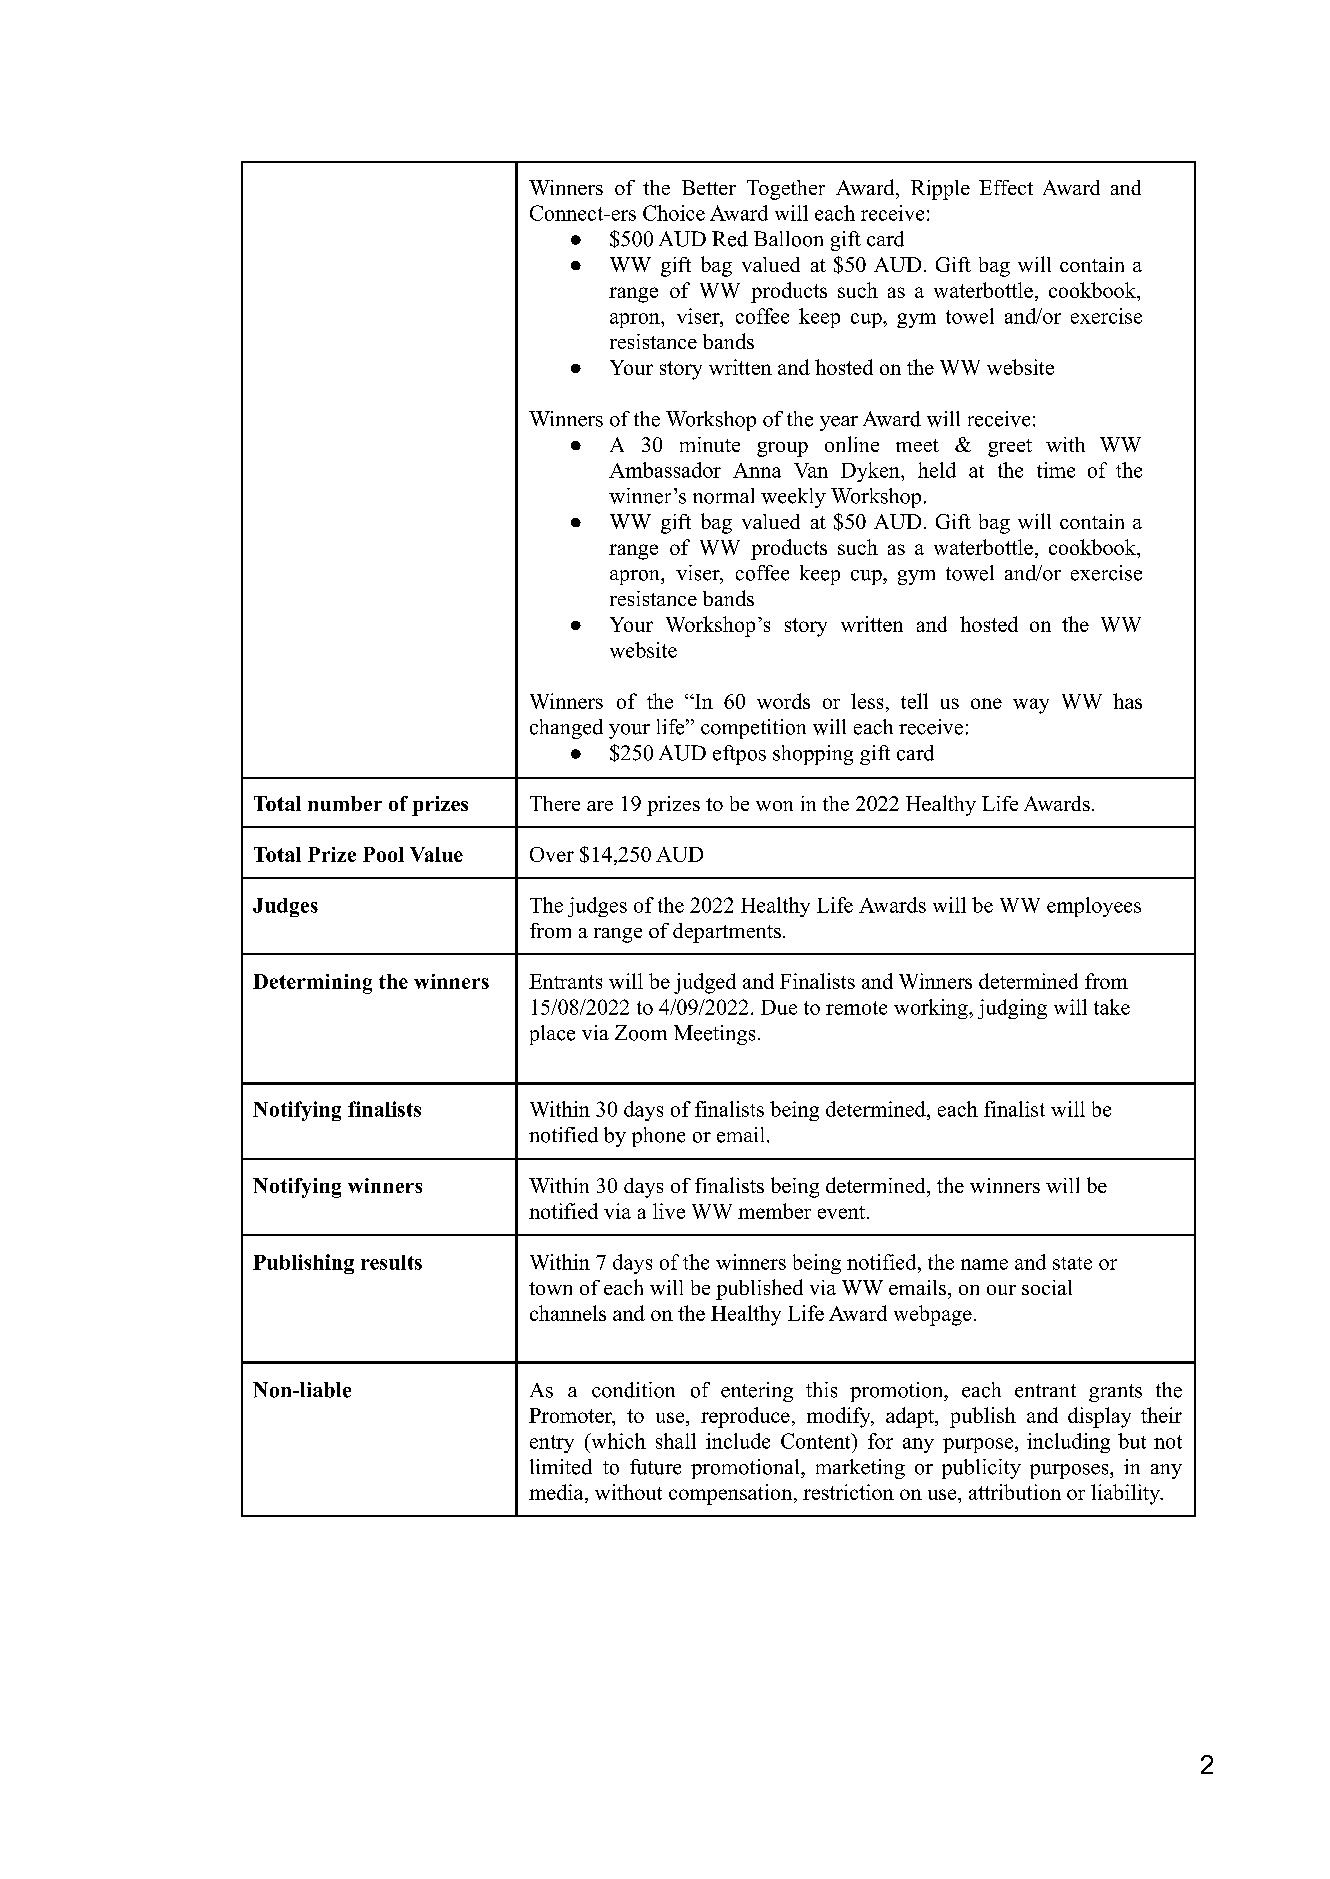  What do you see at coordinates (774, 806) in the image?
I see `won` at bounding box center [774, 806].
